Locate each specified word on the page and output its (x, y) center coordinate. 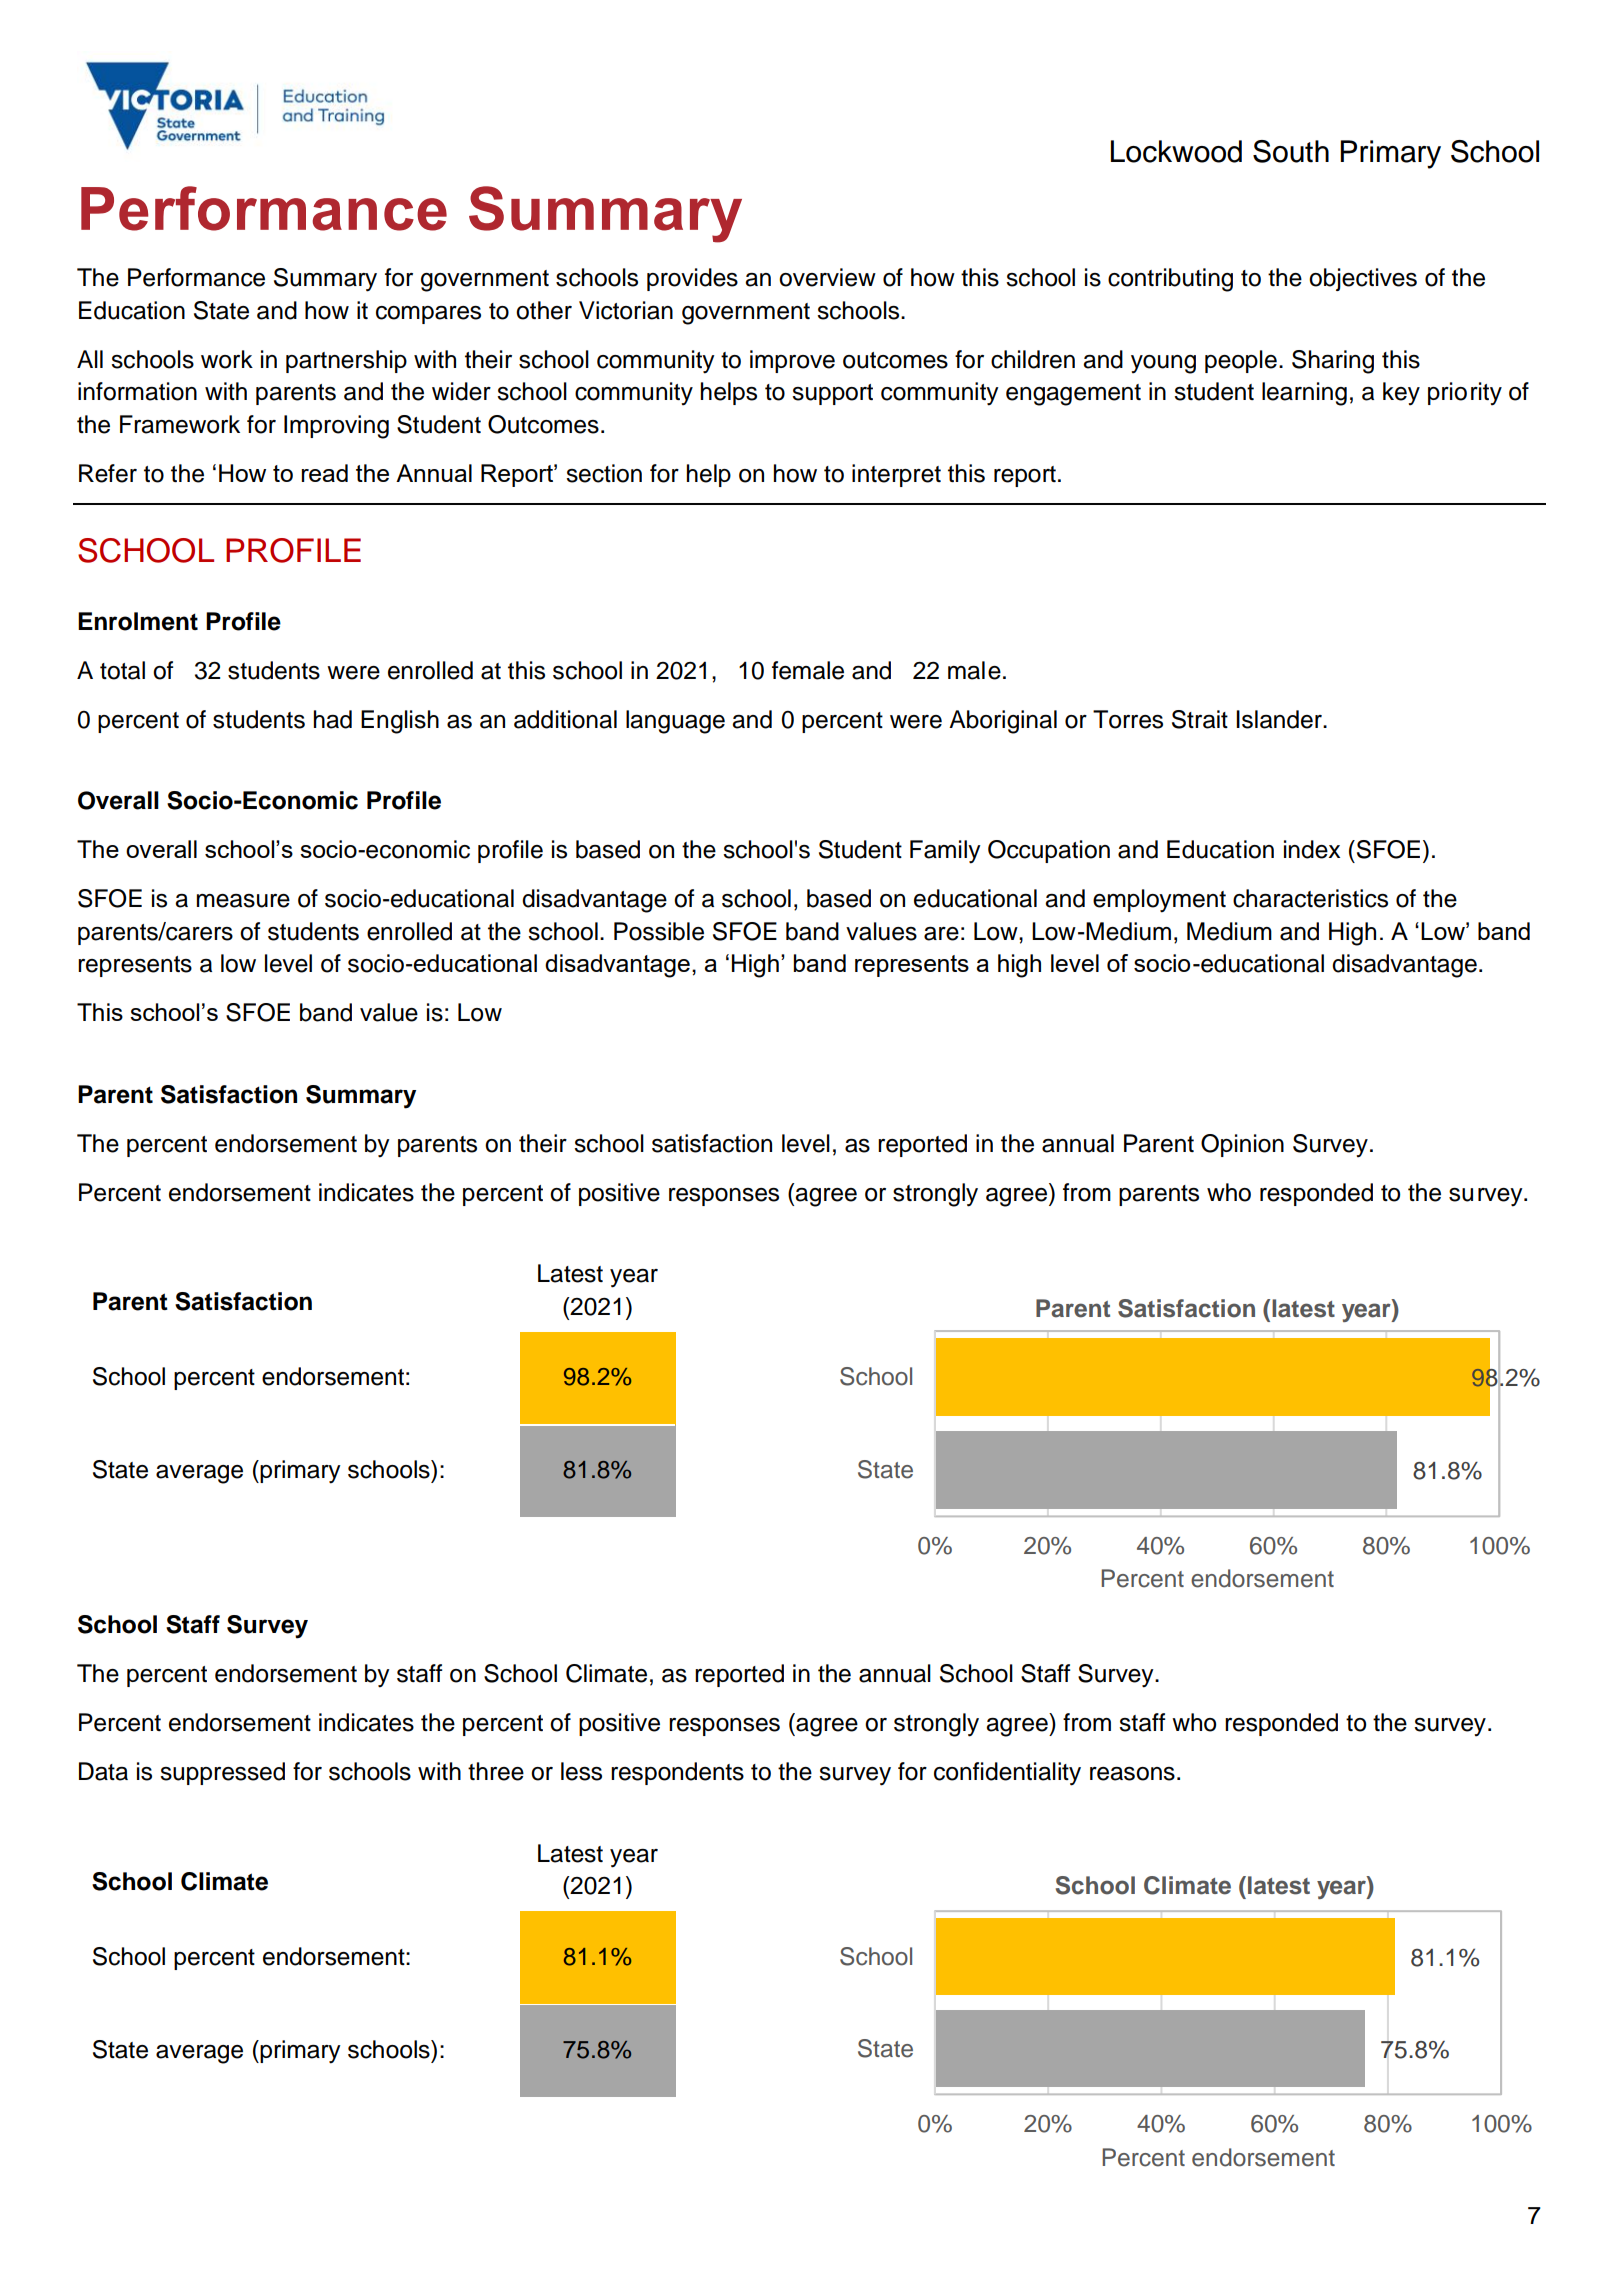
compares (428, 315)
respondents (677, 1773)
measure (243, 901)
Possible (659, 931)
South (1291, 151)
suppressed (222, 1773)
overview (827, 277)
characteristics (1310, 898)
